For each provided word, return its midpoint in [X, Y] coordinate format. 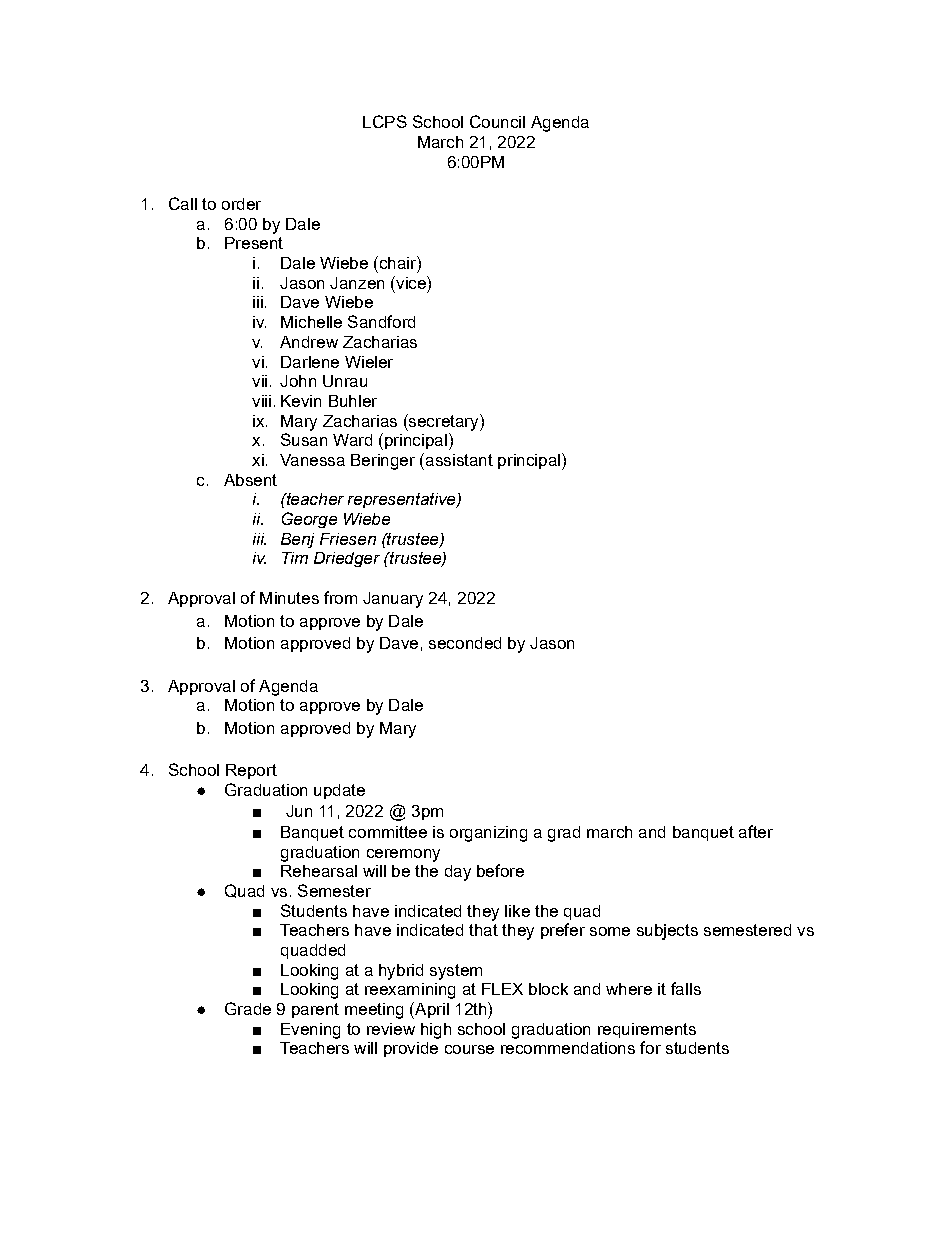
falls [686, 988]
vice [411, 282]
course [469, 1049]
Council [497, 121]
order [241, 204]
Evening [310, 1031]
